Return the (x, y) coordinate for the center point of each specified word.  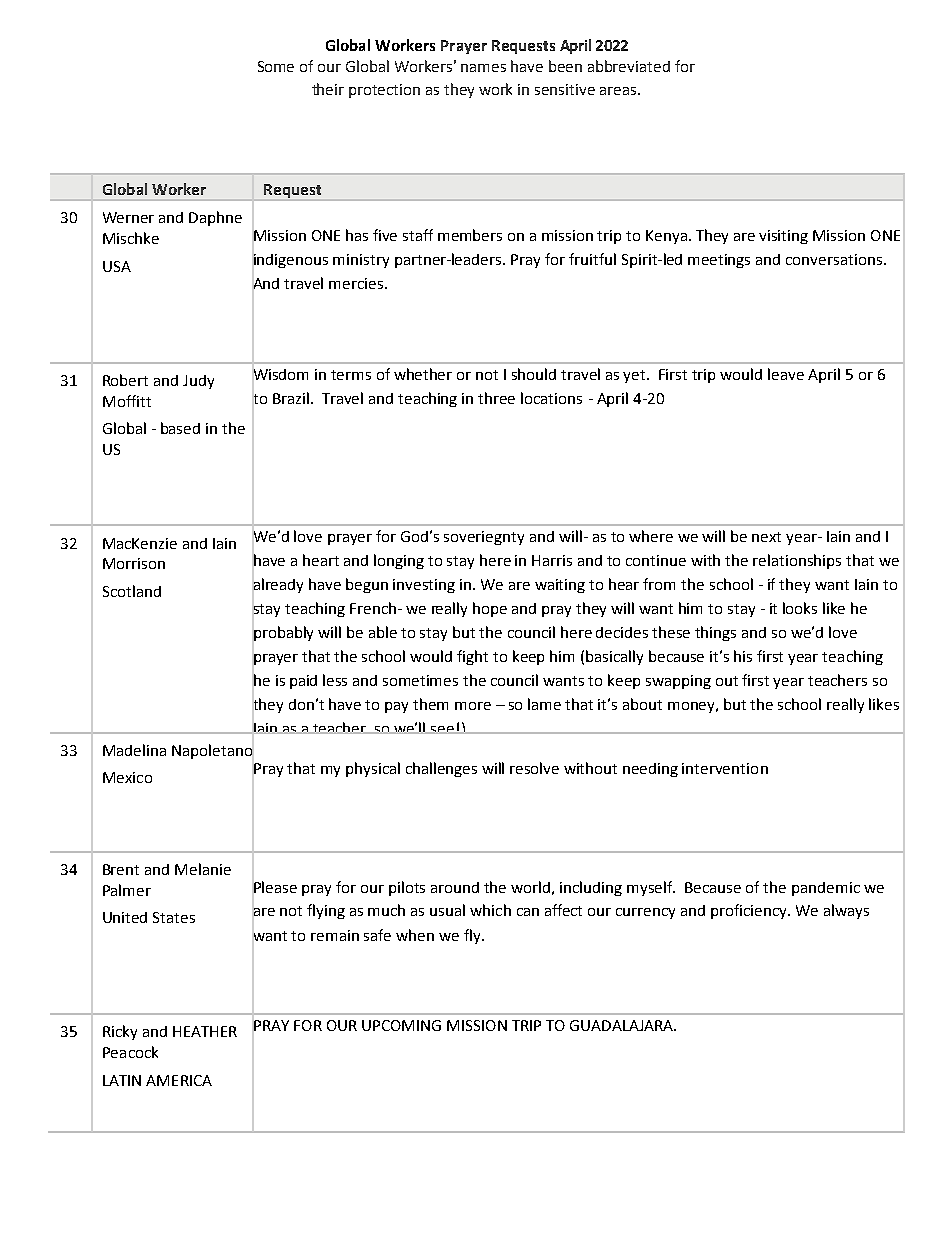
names (483, 68)
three (496, 398)
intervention (725, 768)
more (473, 706)
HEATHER (205, 1031)
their (328, 89)
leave (786, 374)
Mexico (127, 777)
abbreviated (629, 66)
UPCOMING (401, 1025)
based (180, 428)
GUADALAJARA (623, 1025)
